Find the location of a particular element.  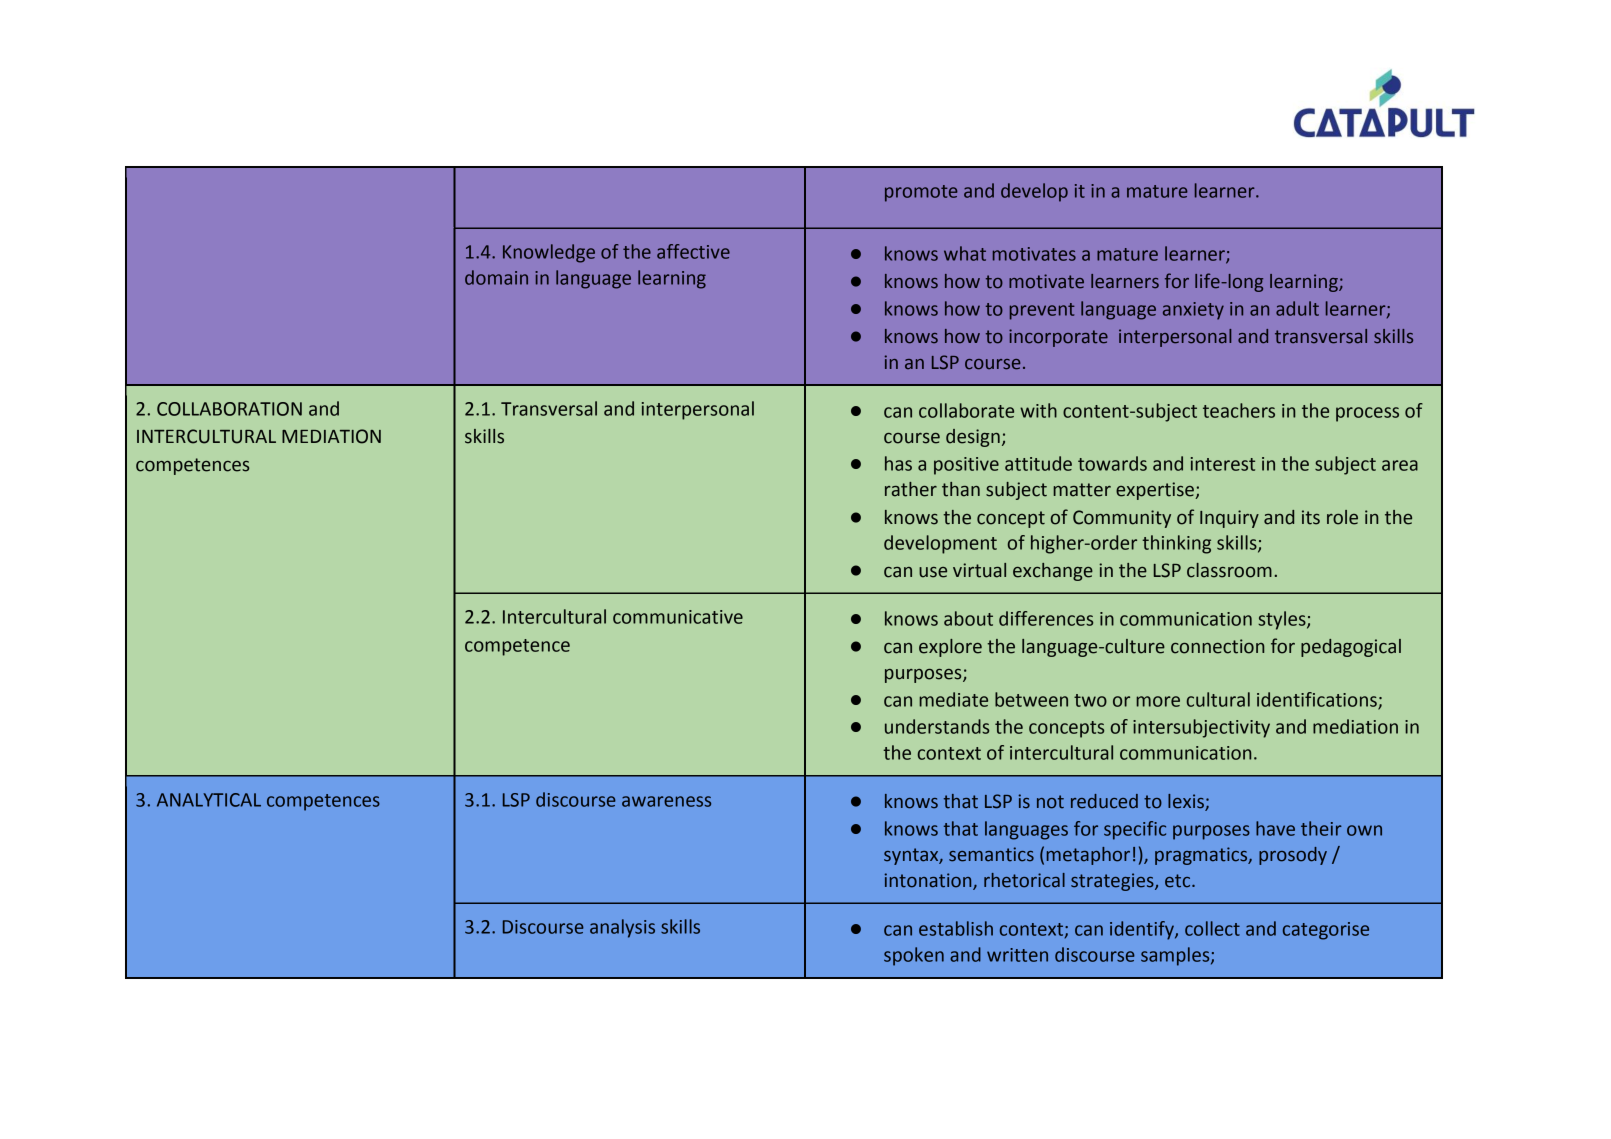

adult is located at coordinates (1297, 308).
